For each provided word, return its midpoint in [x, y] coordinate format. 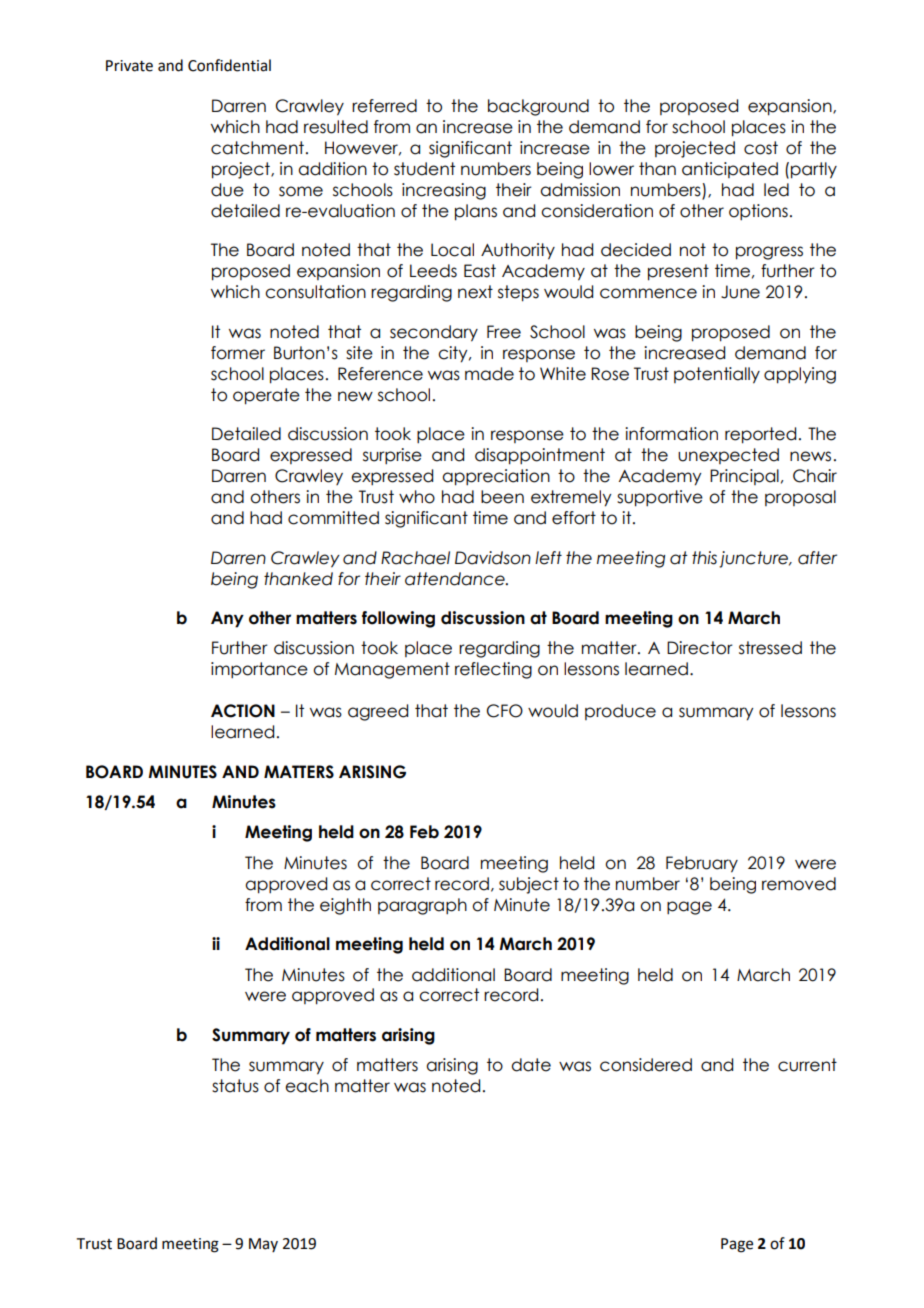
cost [761, 148]
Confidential [229, 65]
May [263, 1245]
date [531, 1065]
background [538, 107]
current [807, 1065]
